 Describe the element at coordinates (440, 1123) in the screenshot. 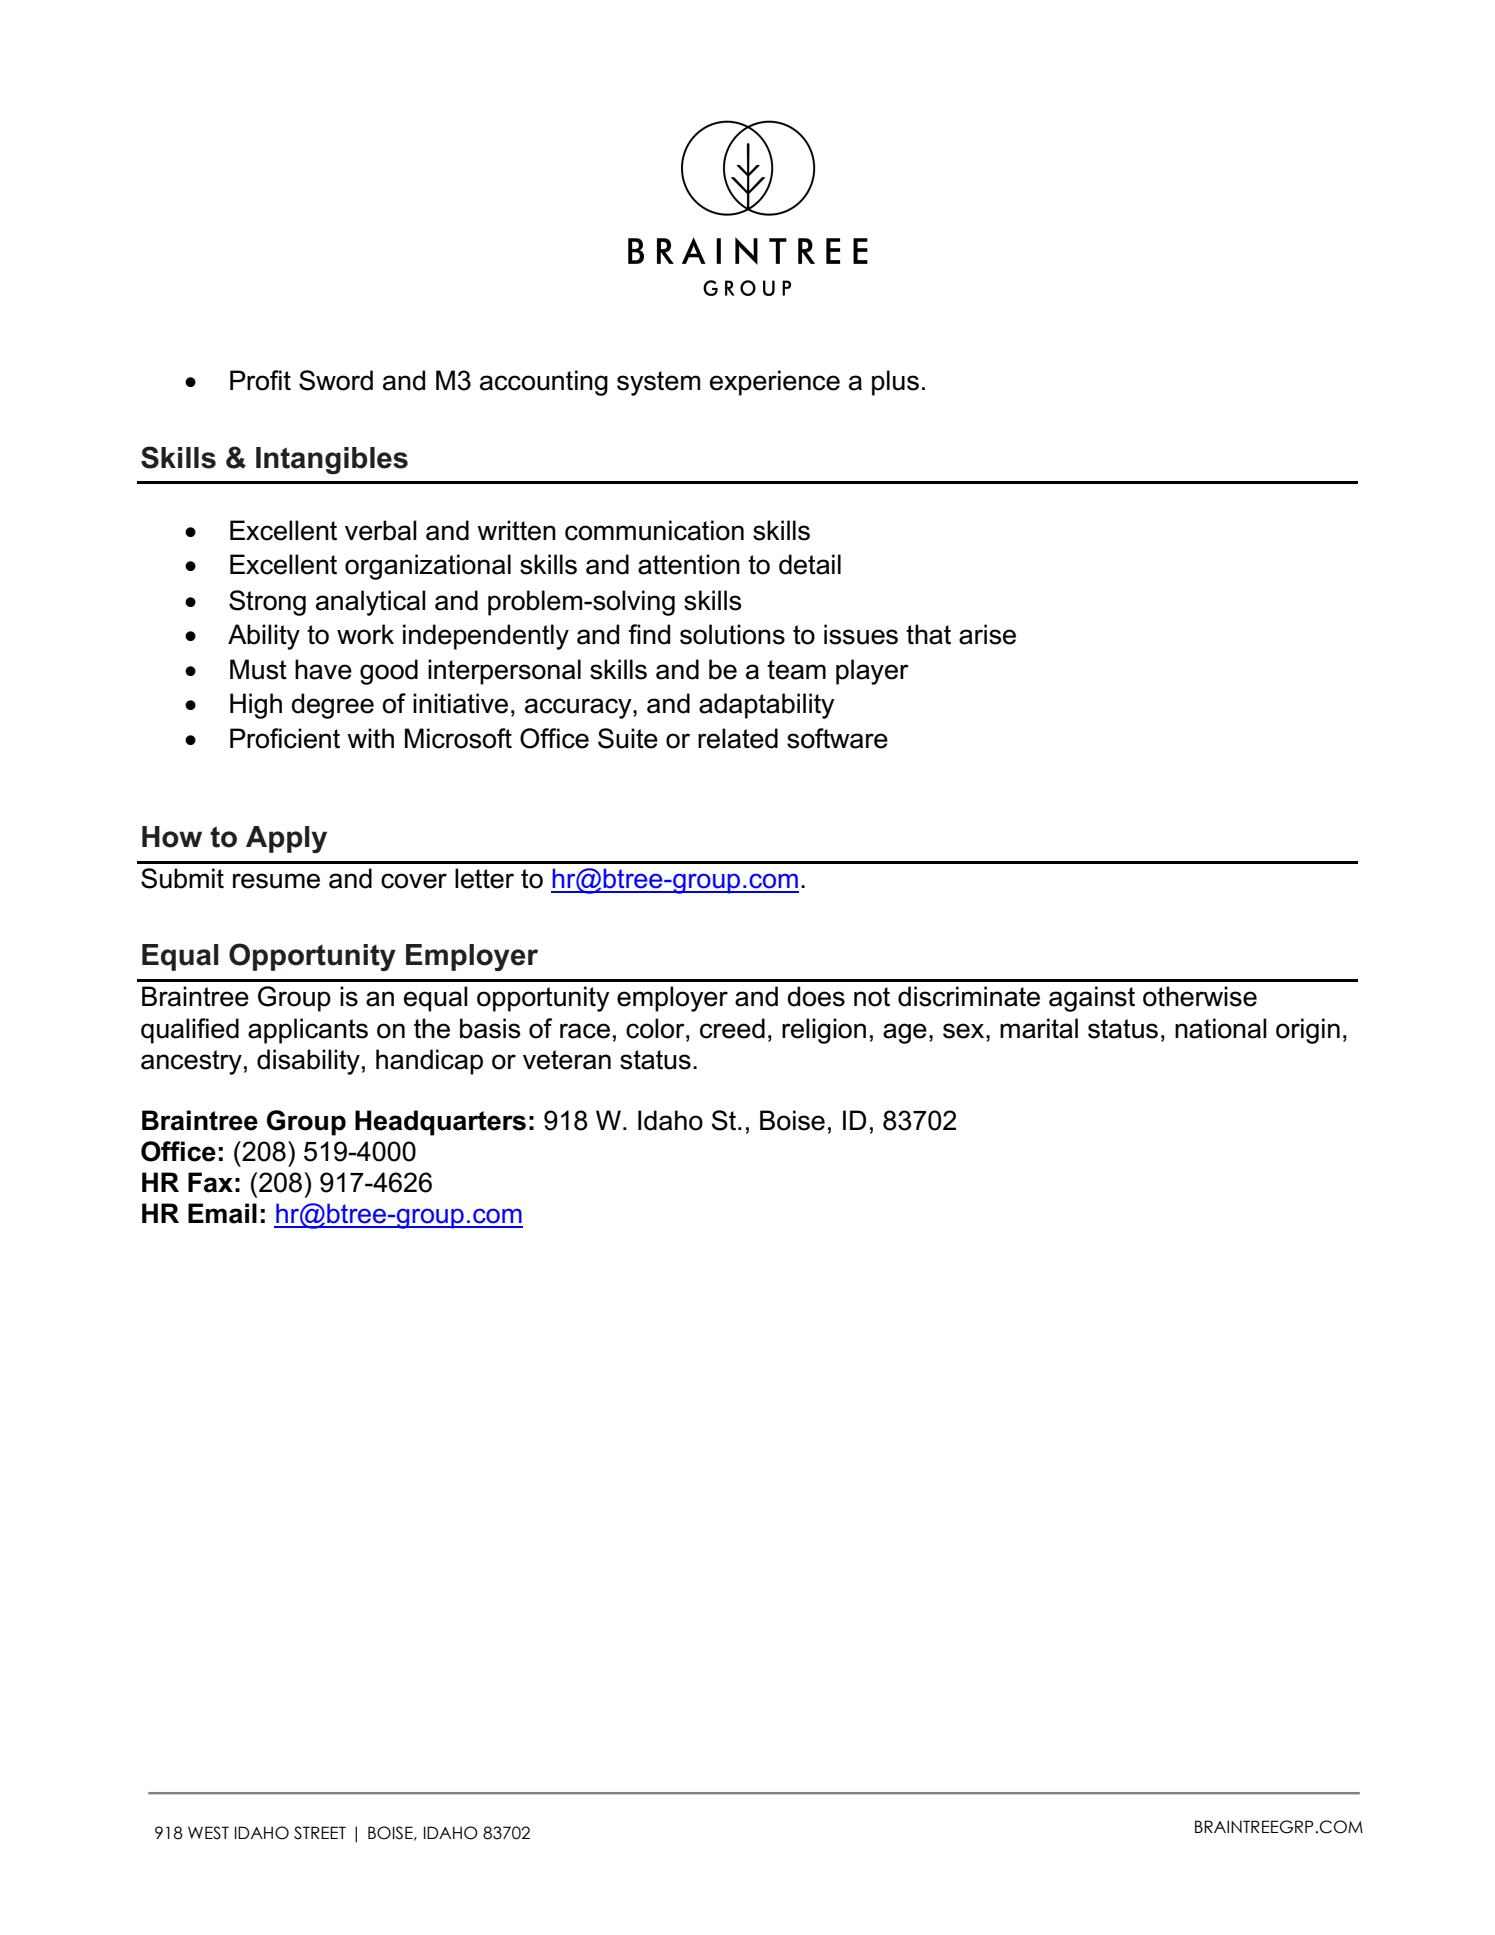

I see `Headquarters` at that location.
